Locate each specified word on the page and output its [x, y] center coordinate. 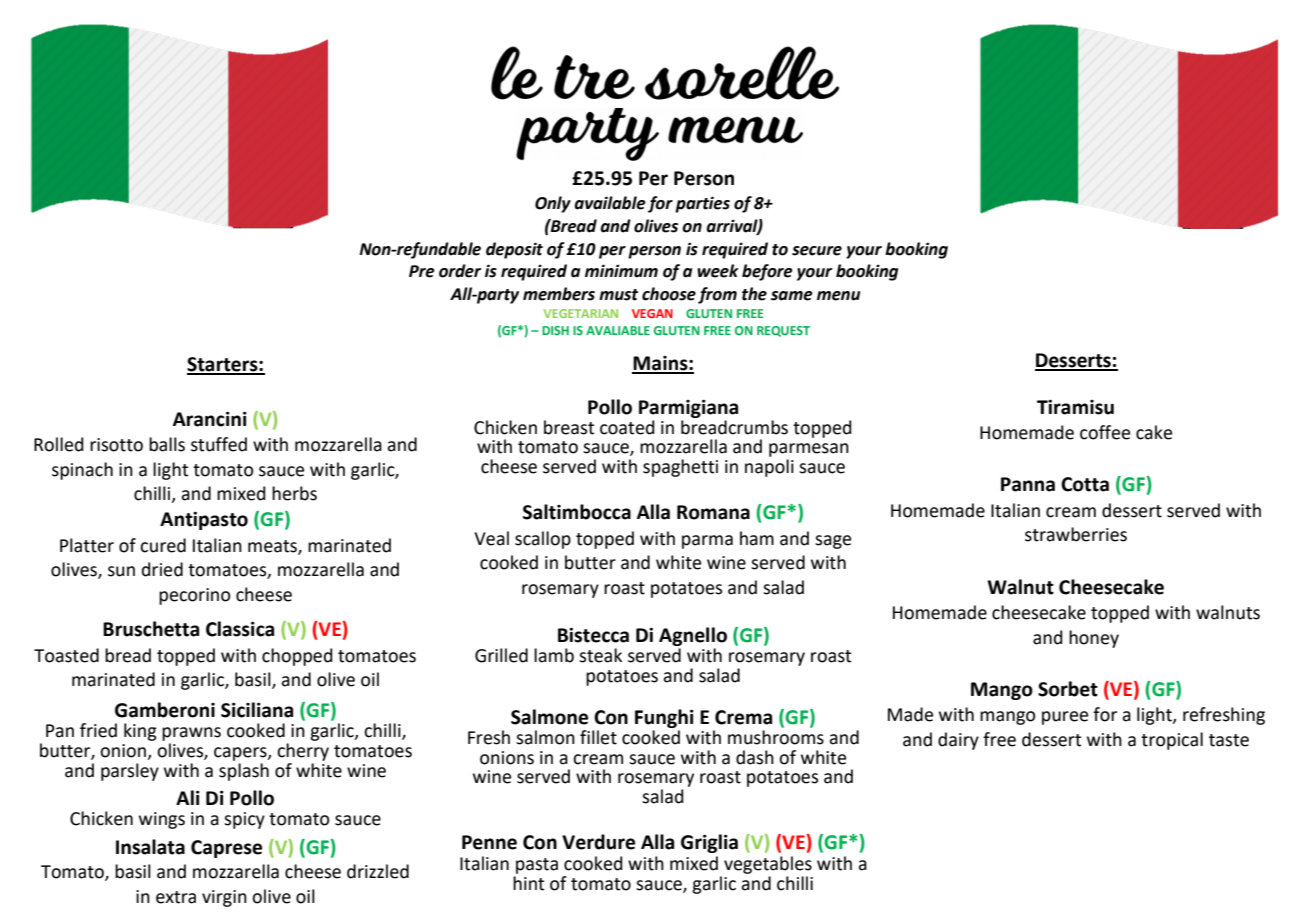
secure [817, 251]
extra [176, 897]
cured [163, 545]
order [460, 271]
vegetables [768, 865]
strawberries [1076, 534]
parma [707, 542]
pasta [537, 866]
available [610, 203]
